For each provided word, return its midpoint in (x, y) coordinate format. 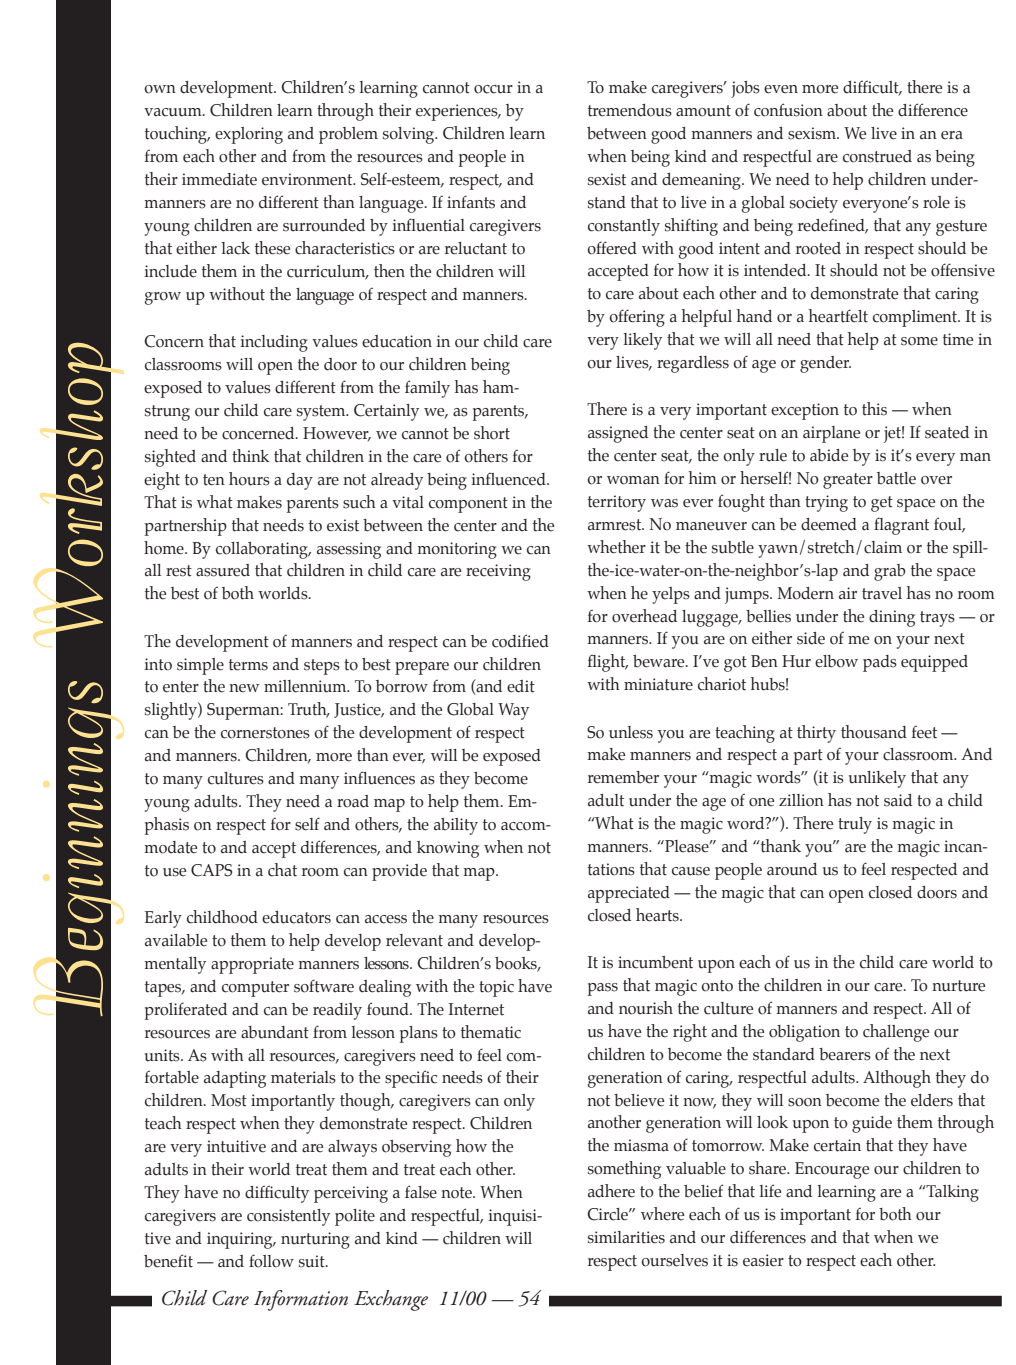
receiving (498, 572)
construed (877, 156)
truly (855, 825)
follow (271, 1261)
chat (282, 870)
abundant (275, 1032)
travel (882, 593)
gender (825, 364)
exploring (249, 135)
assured (223, 570)
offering (637, 318)
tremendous (630, 110)
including (274, 343)
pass (603, 989)
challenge (896, 1033)
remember (623, 777)
